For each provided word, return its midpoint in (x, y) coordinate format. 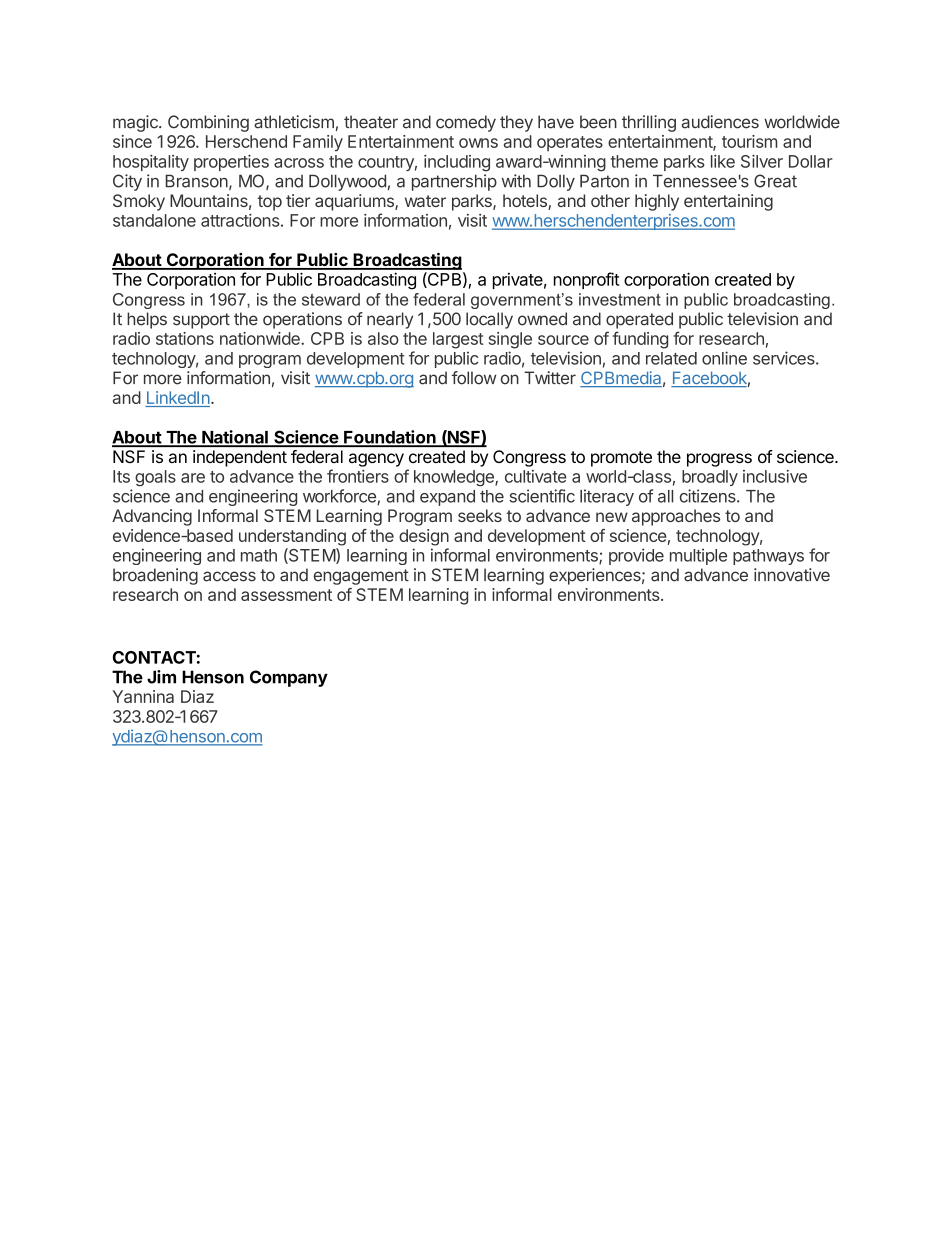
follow (474, 378)
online (724, 358)
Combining (208, 123)
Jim (161, 677)
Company (289, 678)
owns (478, 143)
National (235, 438)
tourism (749, 141)
